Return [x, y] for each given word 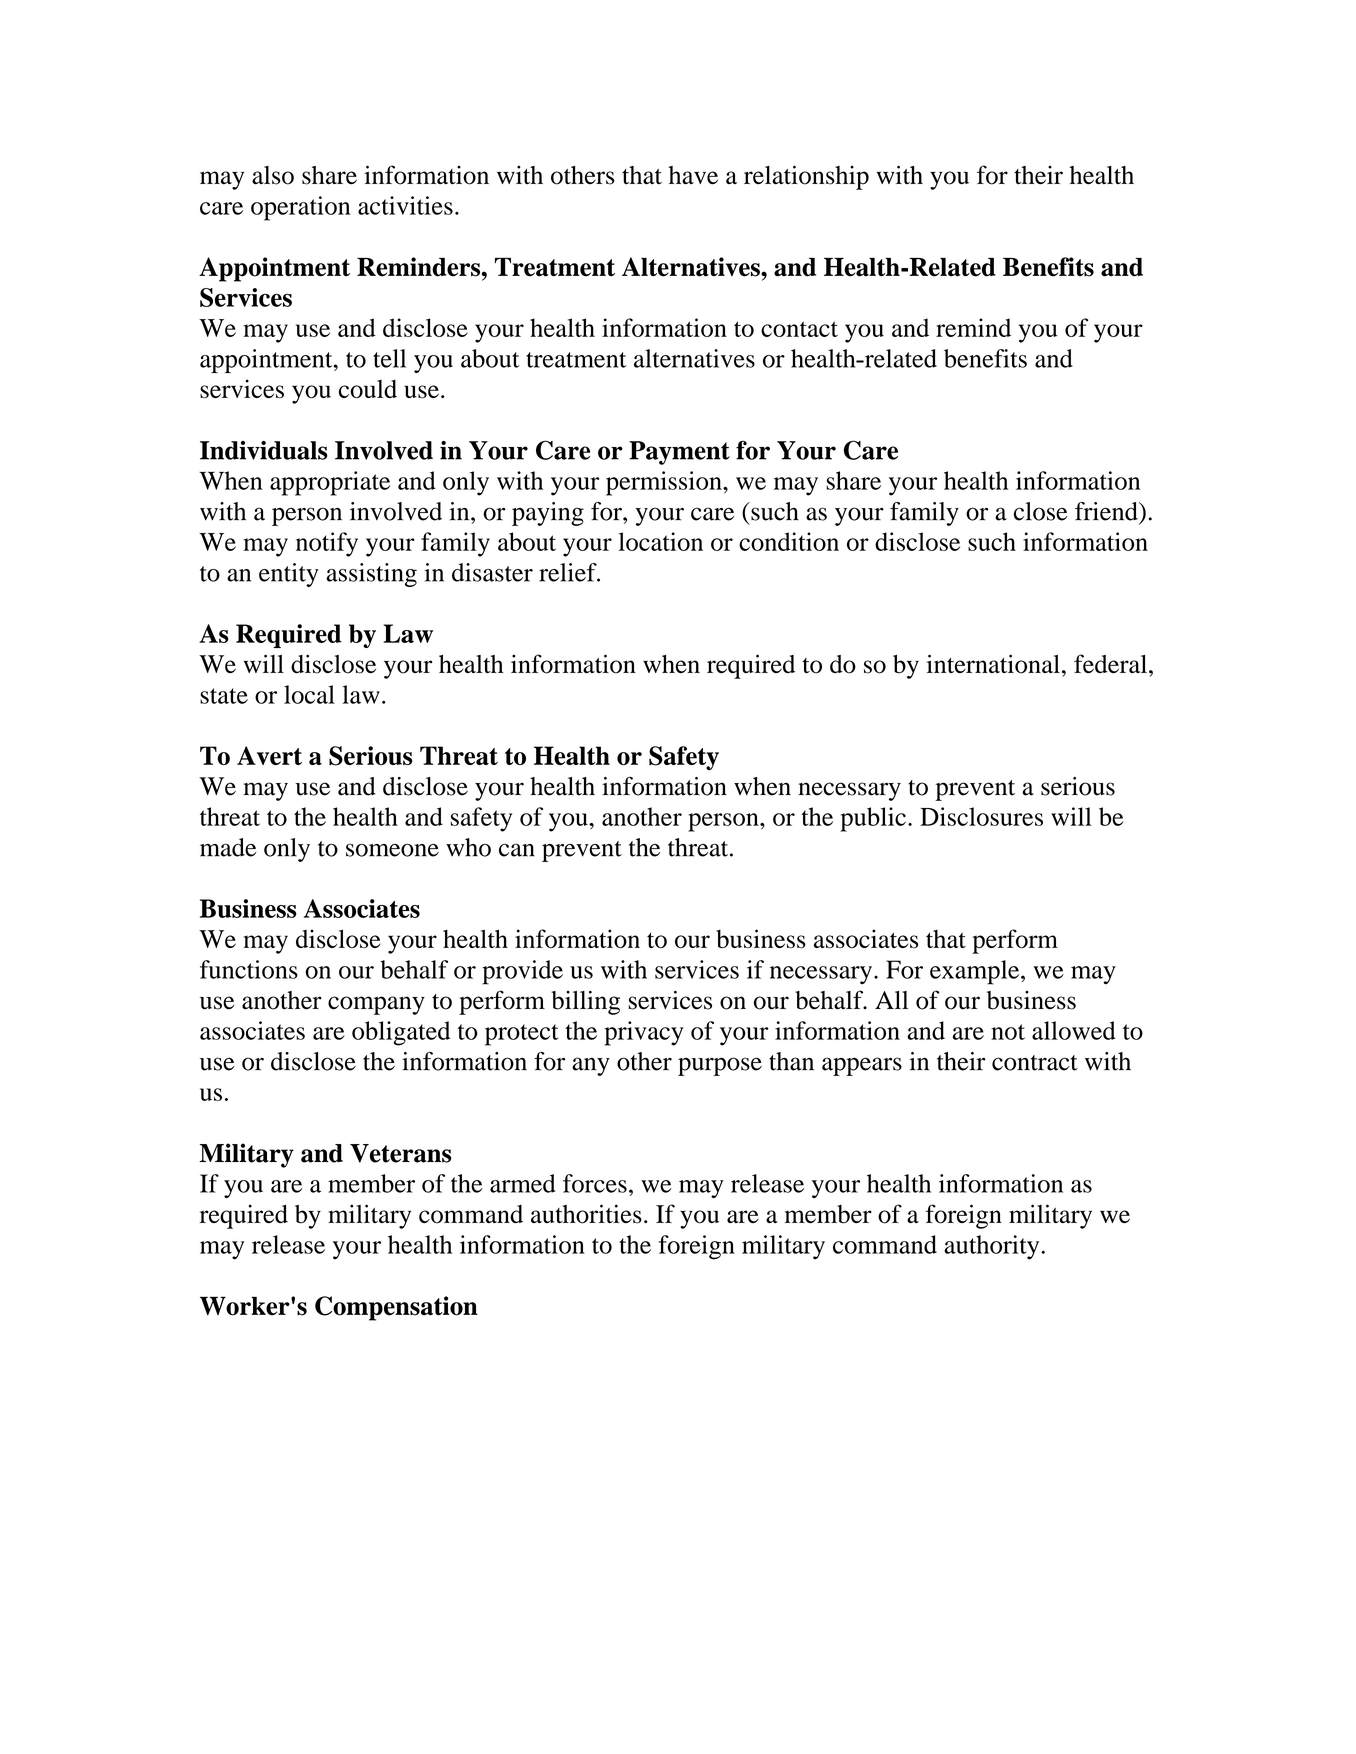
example [976, 972]
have [693, 175]
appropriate [330, 483]
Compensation [396, 1308]
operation [301, 208]
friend [1107, 511]
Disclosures [981, 816]
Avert [269, 755]
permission [665, 483]
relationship [806, 177]
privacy [643, 1033]
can [517, 850]
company [376, 1005]
